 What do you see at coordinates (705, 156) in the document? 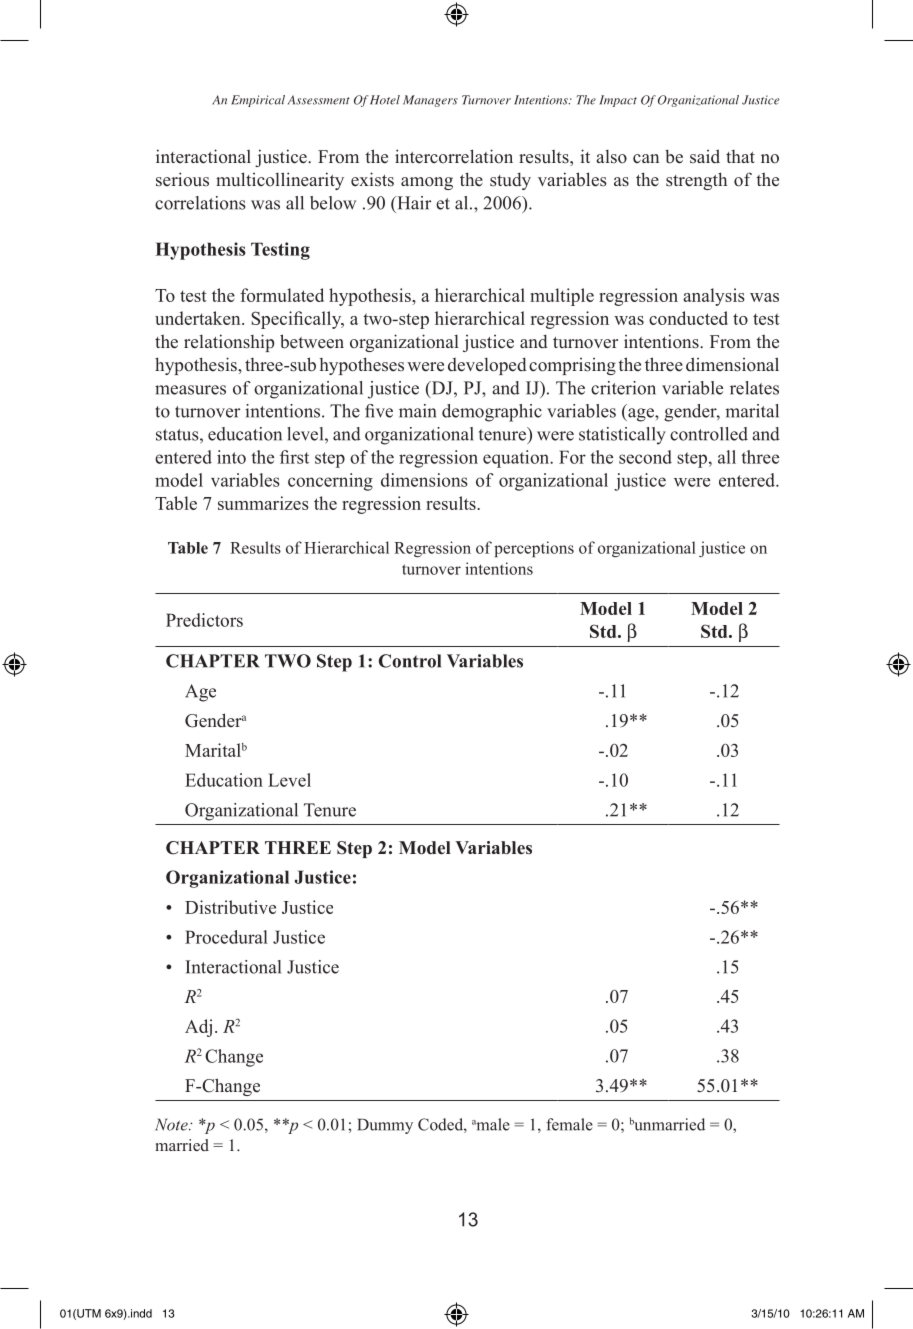
I see `said` at bounding box center [705, 156].
